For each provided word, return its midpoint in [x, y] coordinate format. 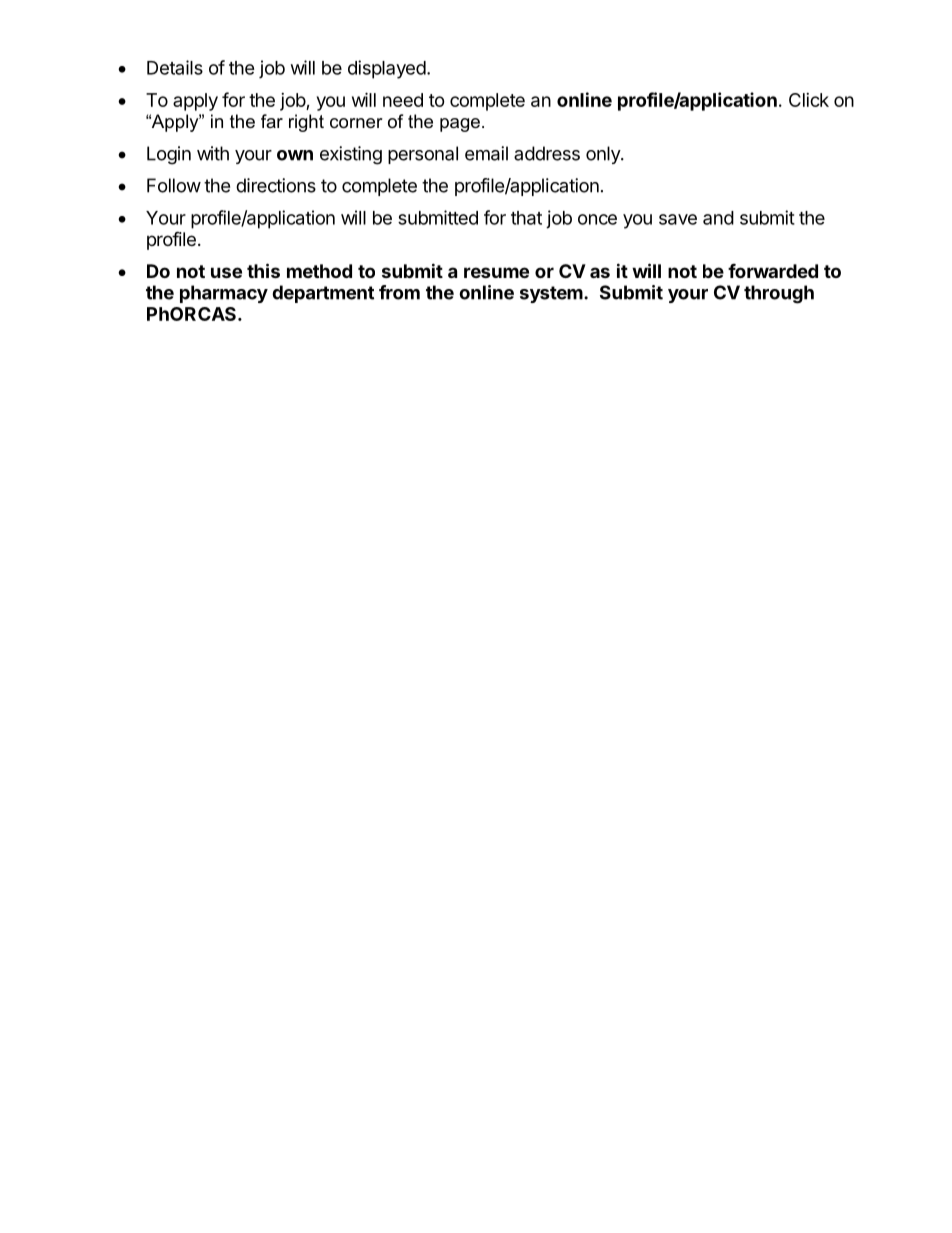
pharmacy [224, 294]
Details [175, 67]
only [604, 155]
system [551, 294]
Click [809, 100]
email [486, 153]
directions [276, 185]
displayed [387, 69]
